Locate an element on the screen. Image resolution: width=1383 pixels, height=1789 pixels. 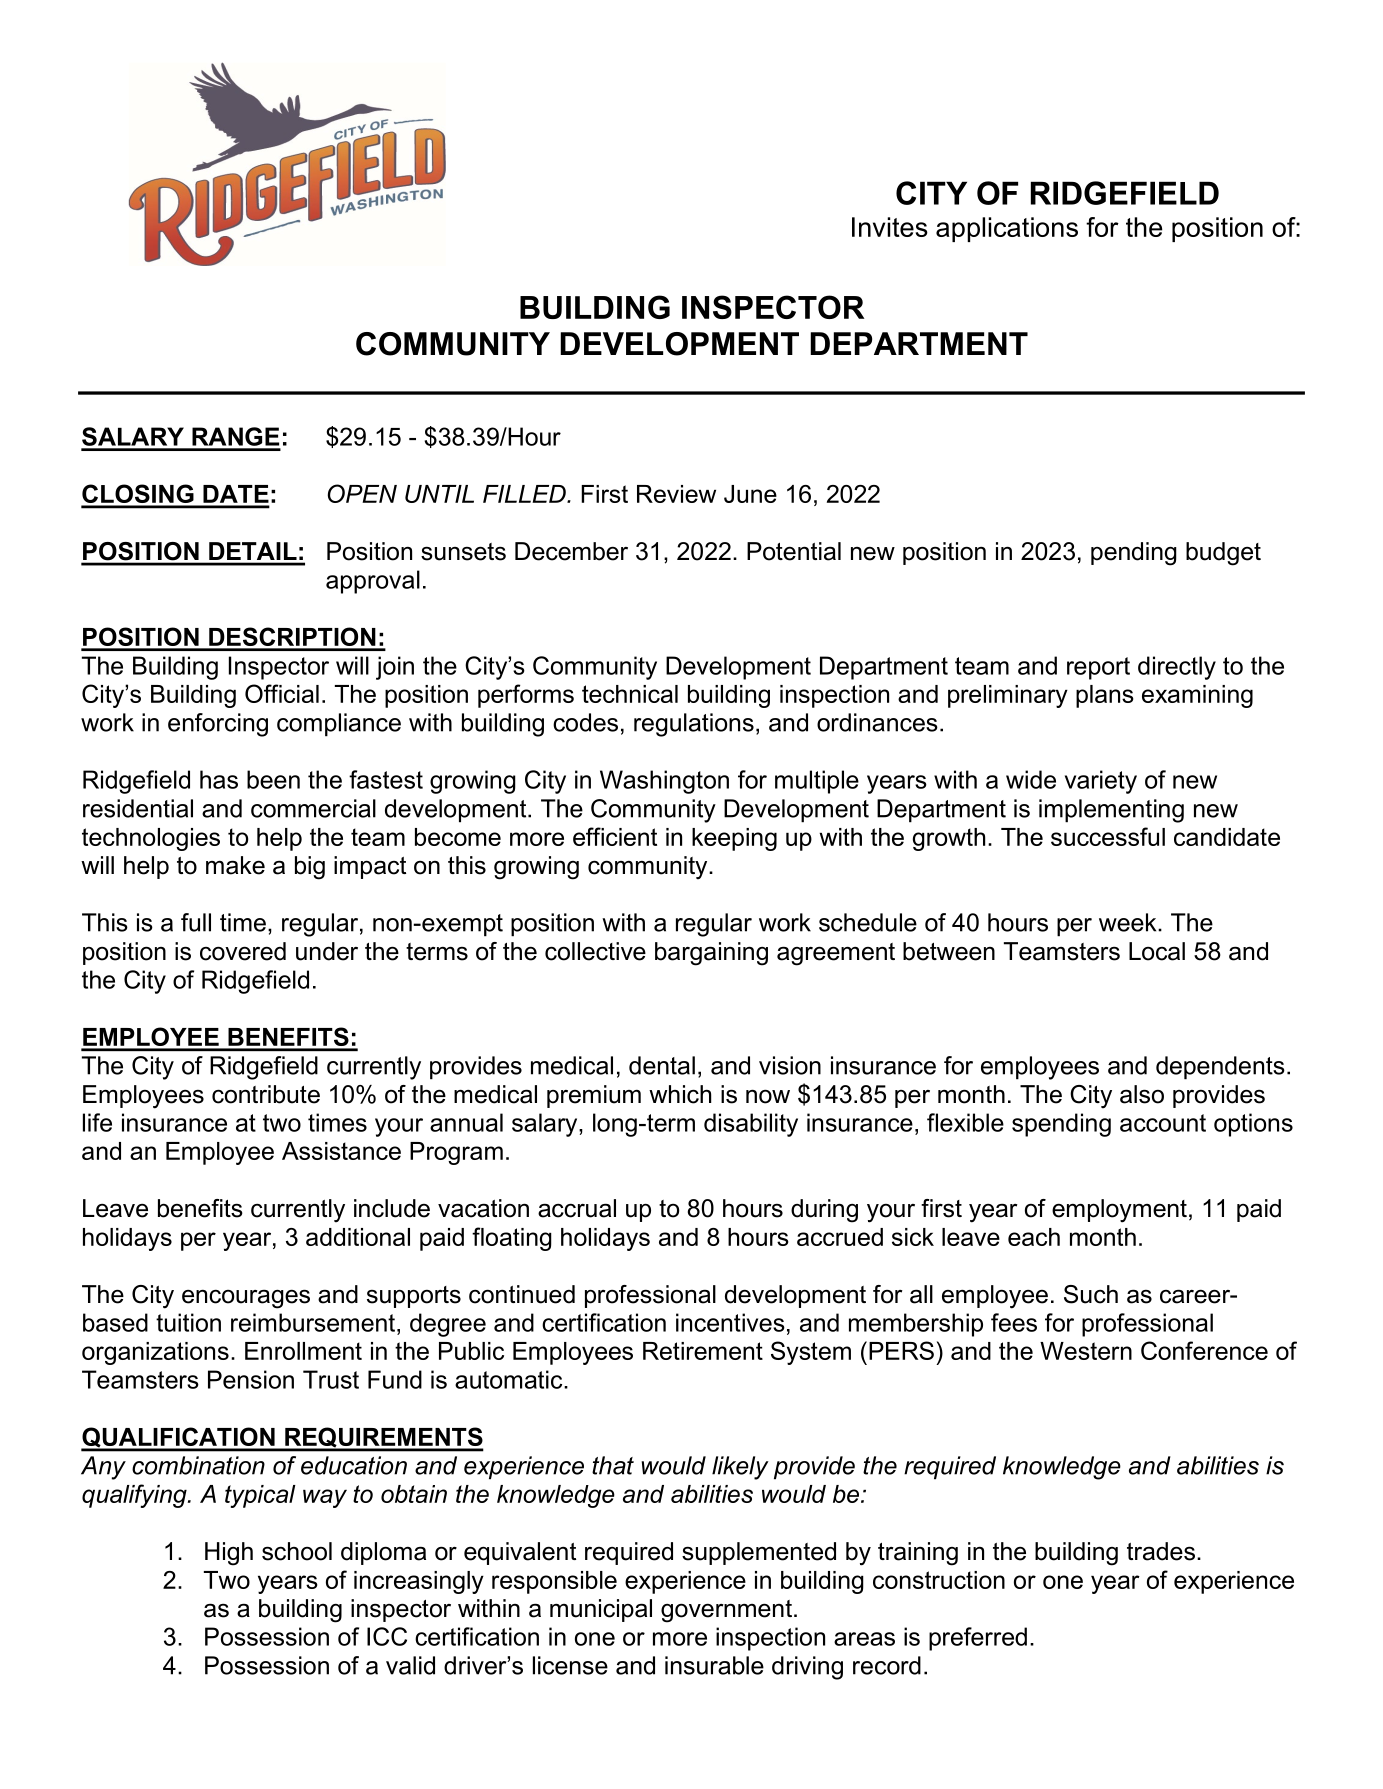
covered is located at coordinates (243, 951).
